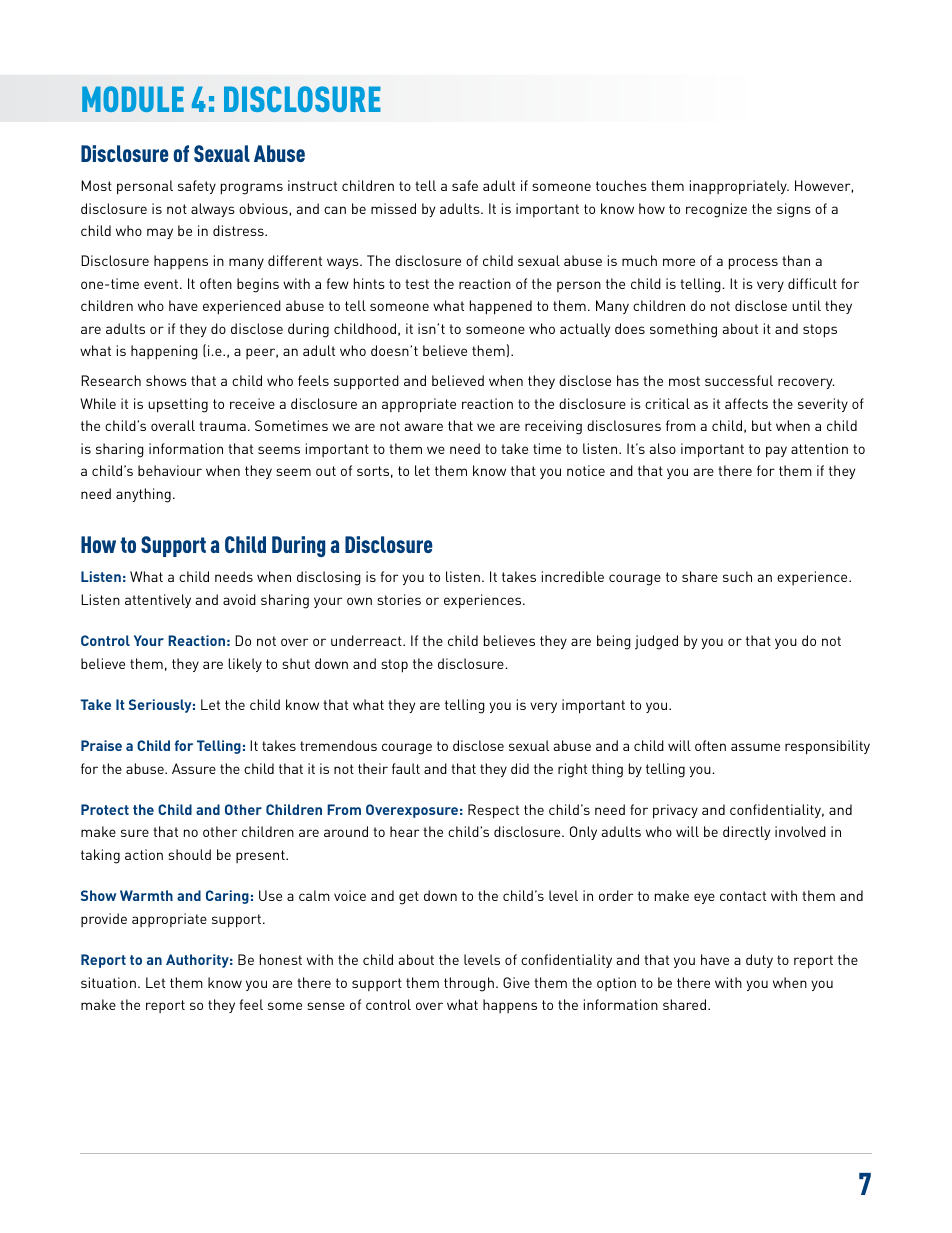 Image resolution: width=952 pixels, height=1233 pixels. Describe the element at coordinates (737, 576) in the screenshot. I see `such` at that location.
